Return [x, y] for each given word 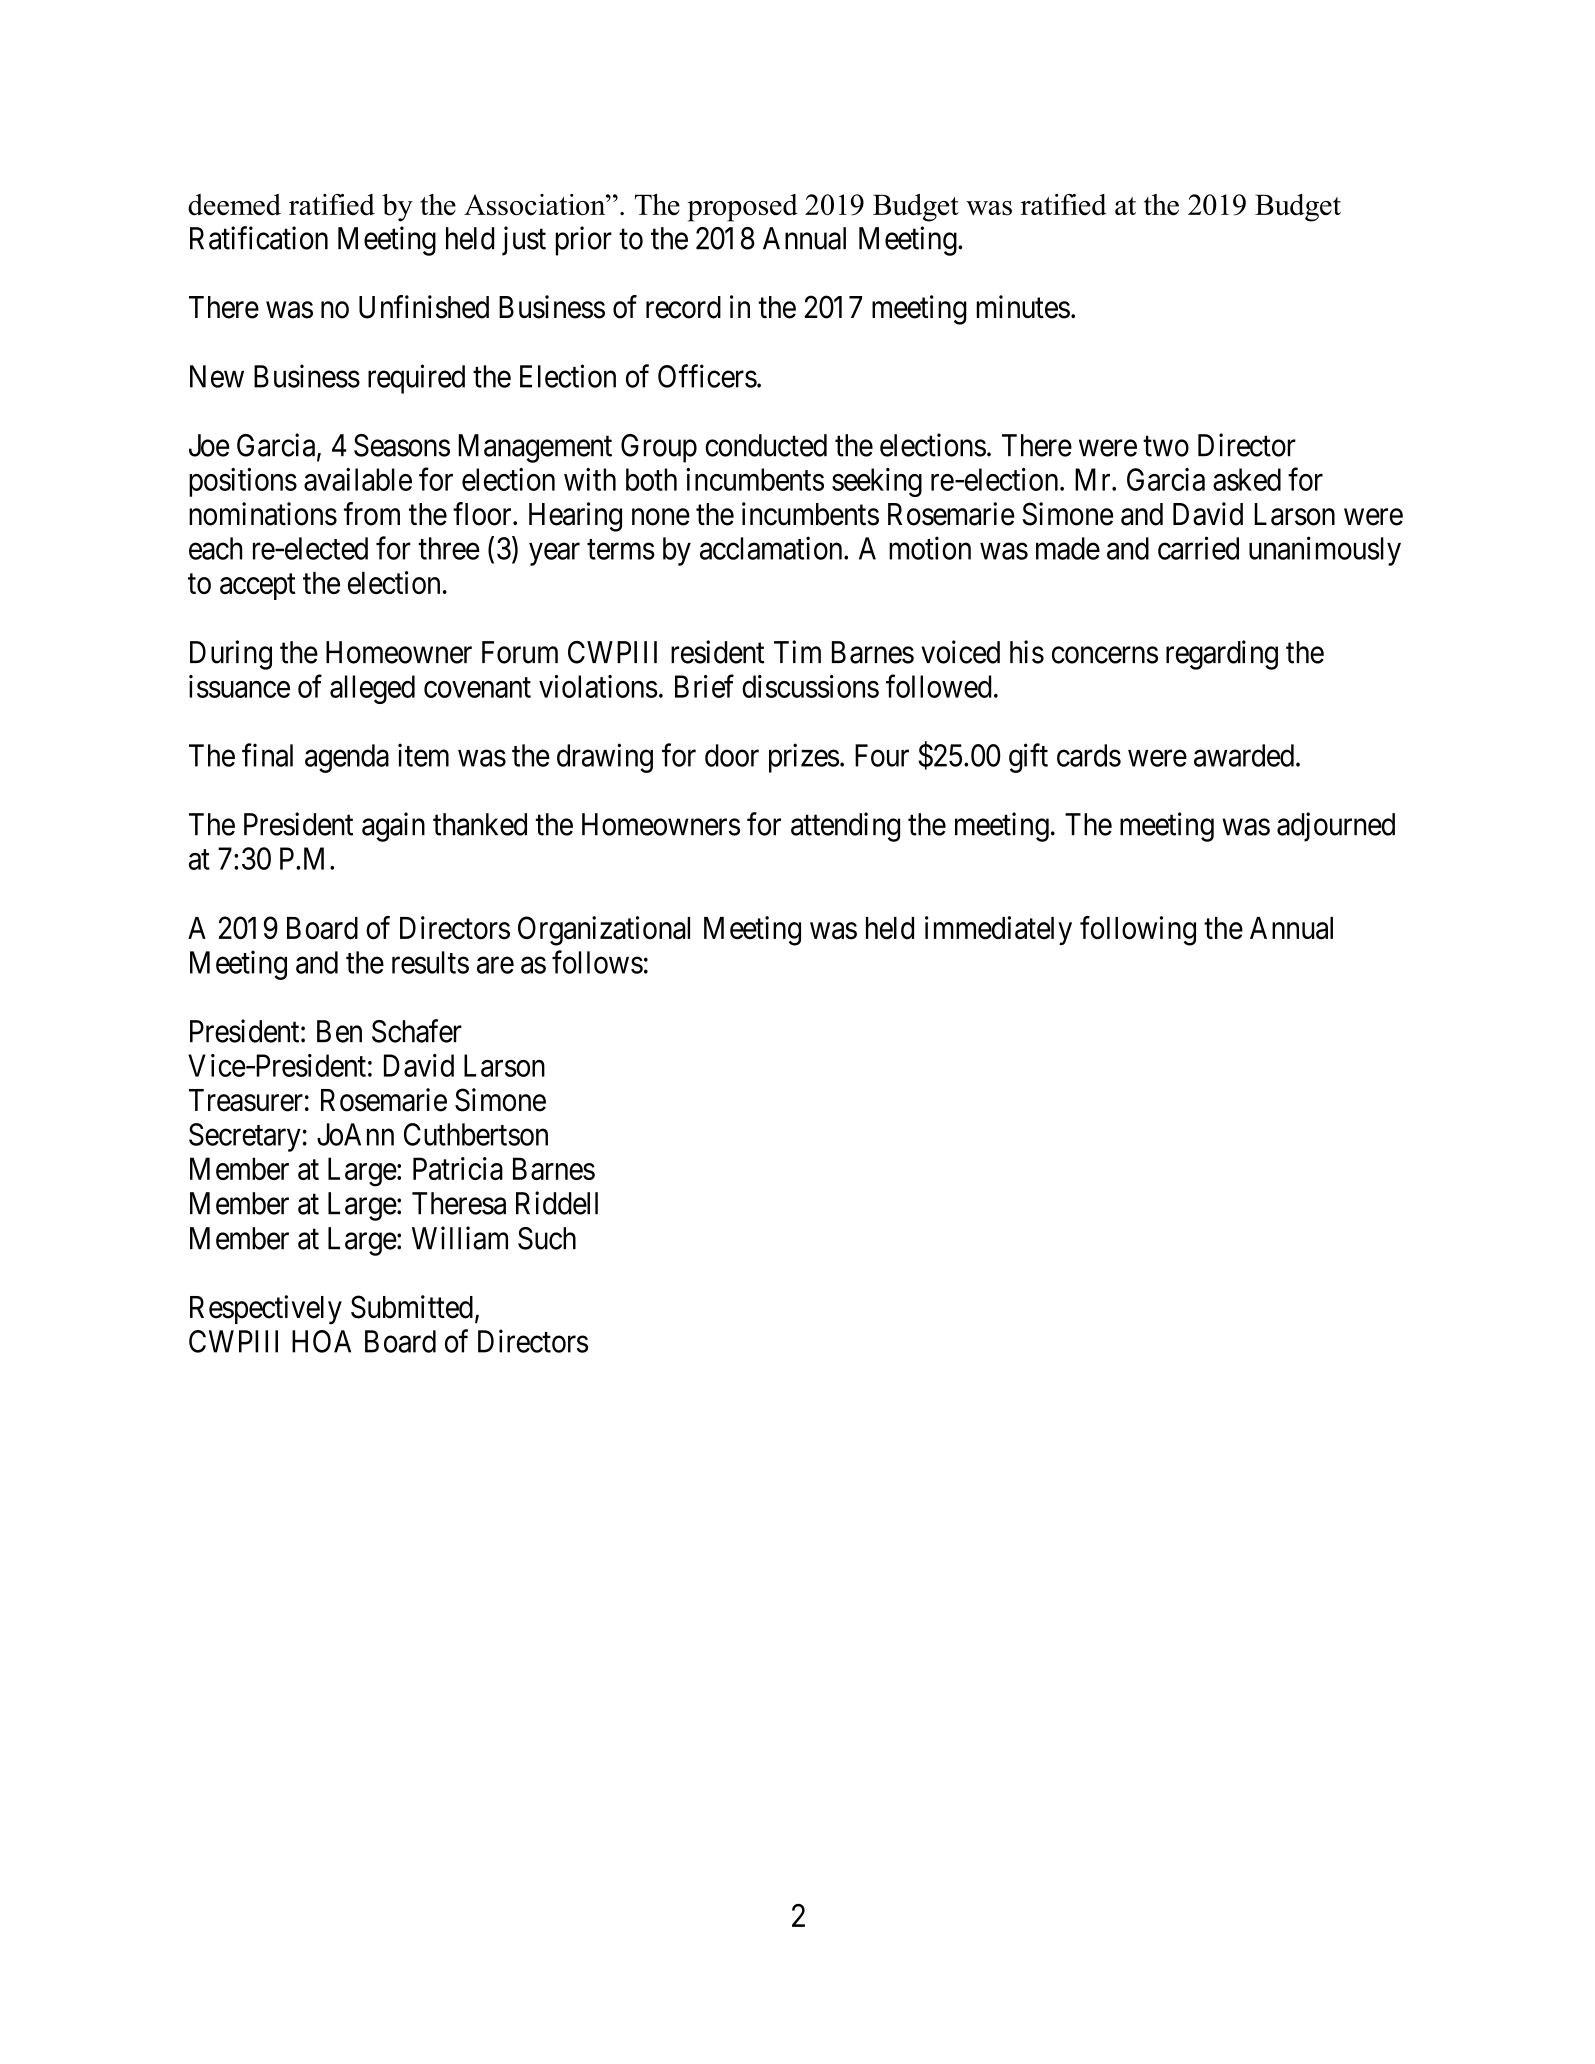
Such [547, 1238]
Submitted [412, 1307]
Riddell [557, 1203]
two [1166, 446]
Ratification [259, 238]
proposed [743, 208]
